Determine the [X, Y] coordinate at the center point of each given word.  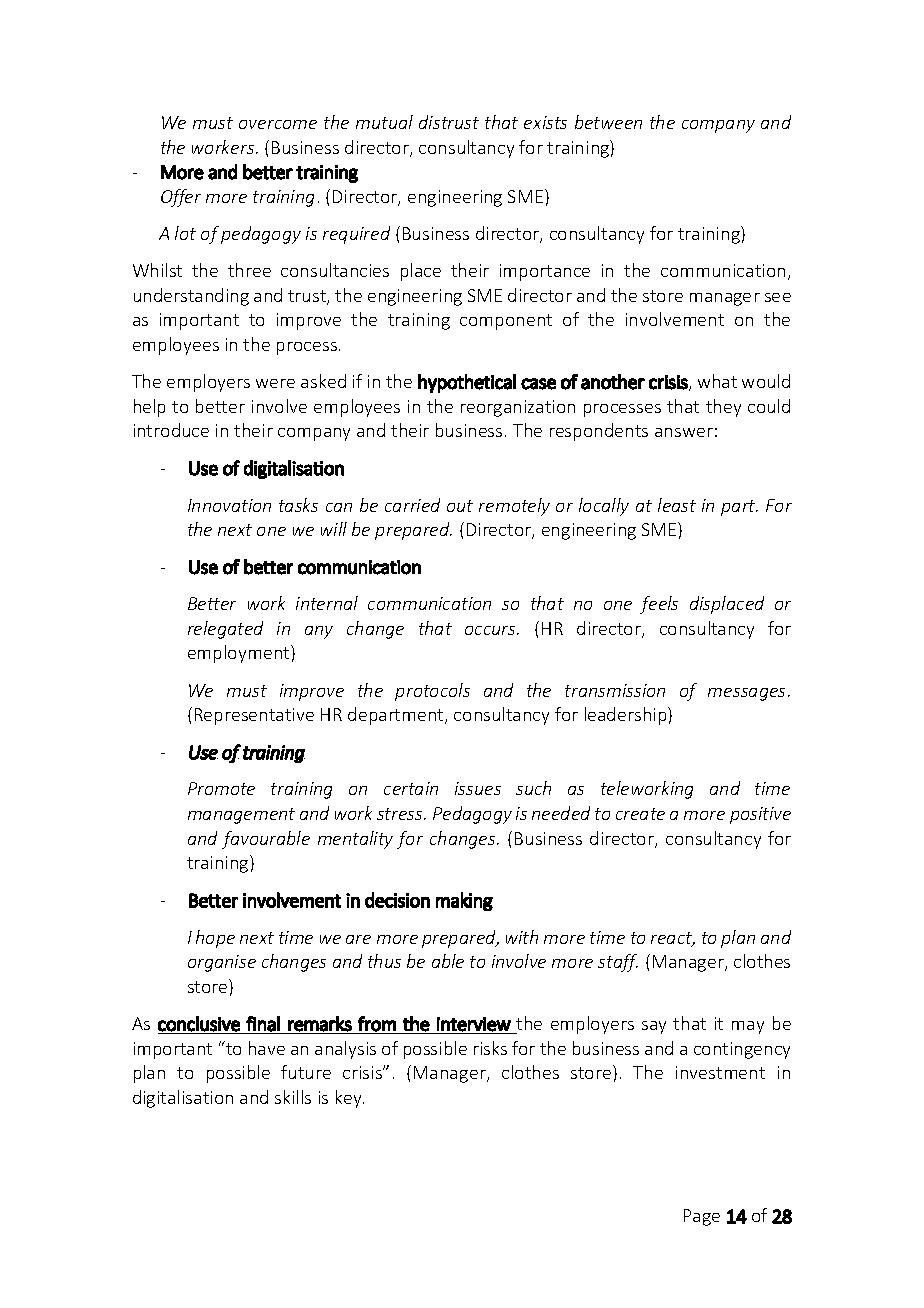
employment [240, 654]
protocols [432, 692]
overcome [278, 124]
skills [293, 1097]
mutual [384, 122]
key [350, 1099]
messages [746, 694]
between [608, 122]
